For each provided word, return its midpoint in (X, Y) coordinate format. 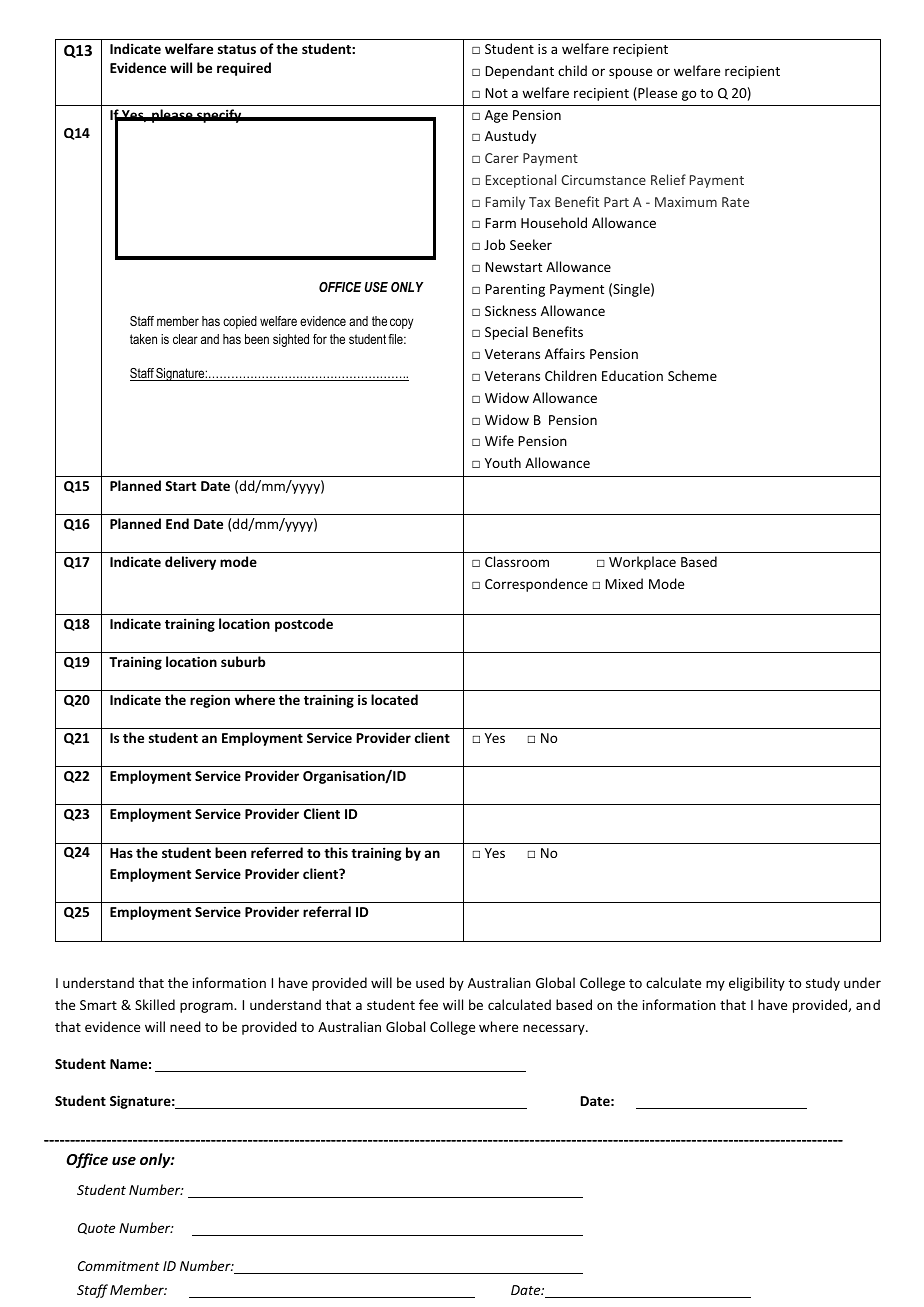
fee (428, 1004)
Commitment (119, 1266)
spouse (630, 73)
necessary (555, 1029)
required (244, 69)
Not (496, 93)
